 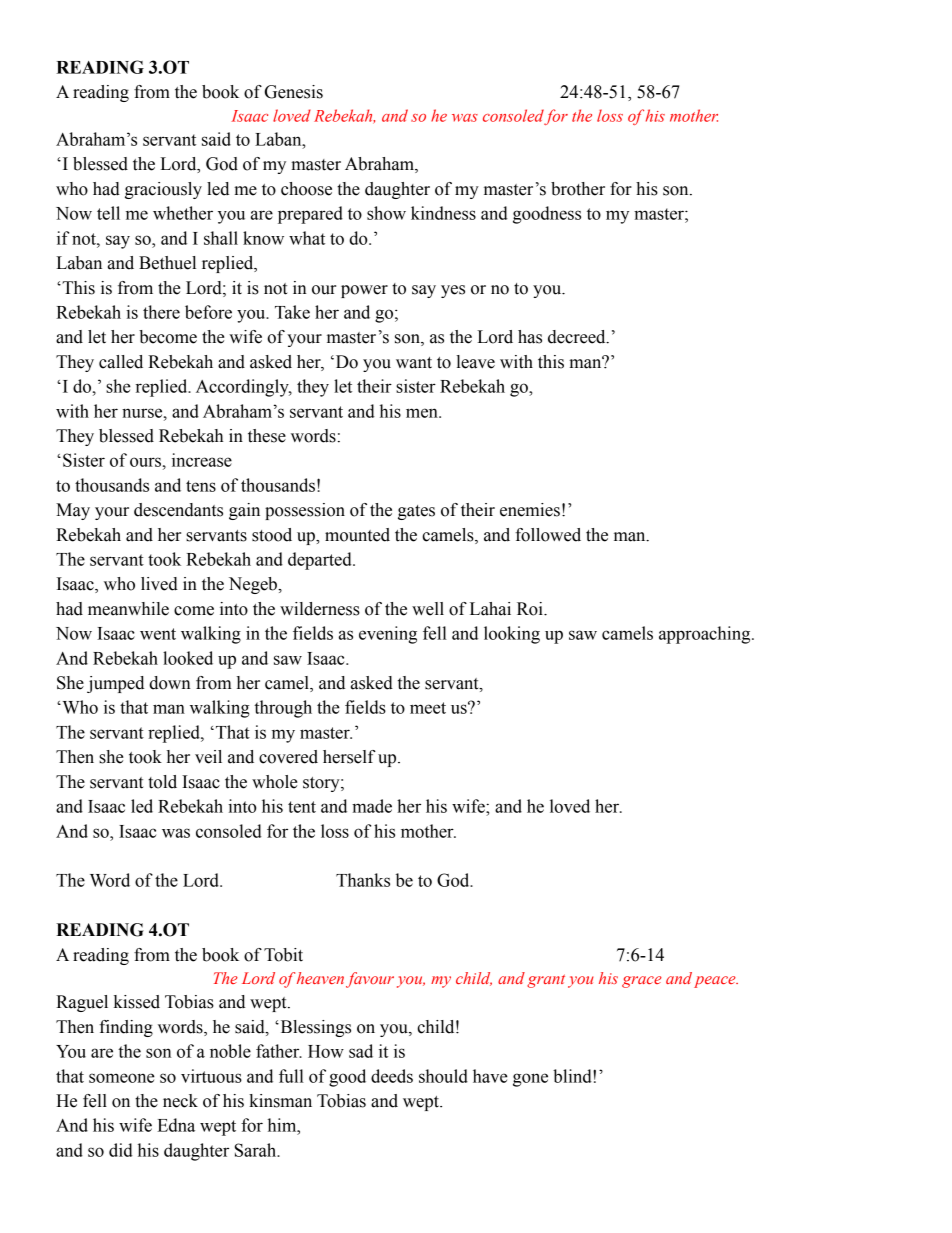 I want to click on Edna, so click(x=176, y=1125).
